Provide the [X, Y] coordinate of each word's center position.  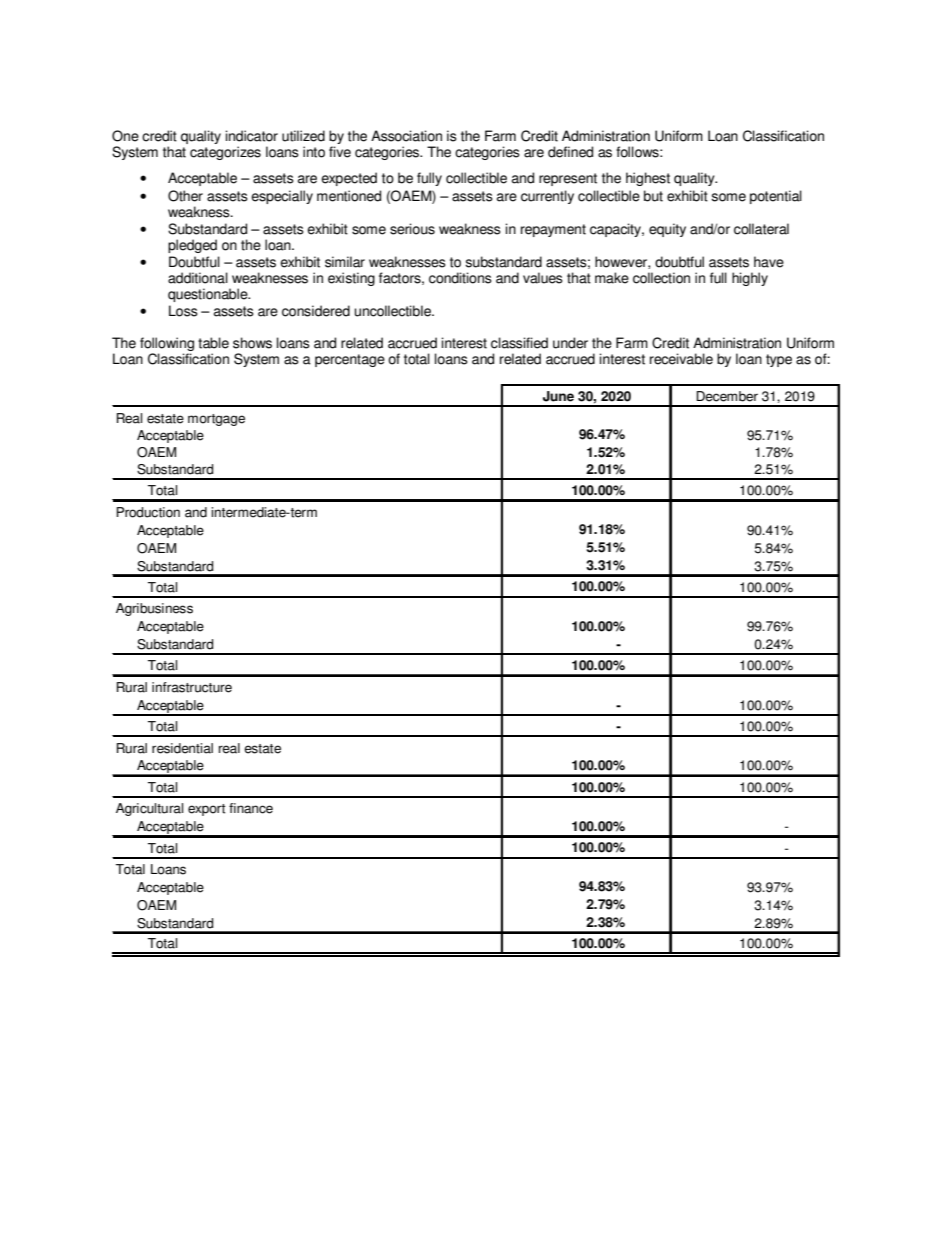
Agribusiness [154, 609]
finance [251, 808]
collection [661, 278]
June [558, 396]
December [727, 396]
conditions [460, 278]
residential [182, 748]
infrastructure [192, 687]
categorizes [225, 153]
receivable [681, 359]
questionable [209, 295]
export [206, 810]
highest [648, 179]
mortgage [216, 420]
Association [406, 136]
